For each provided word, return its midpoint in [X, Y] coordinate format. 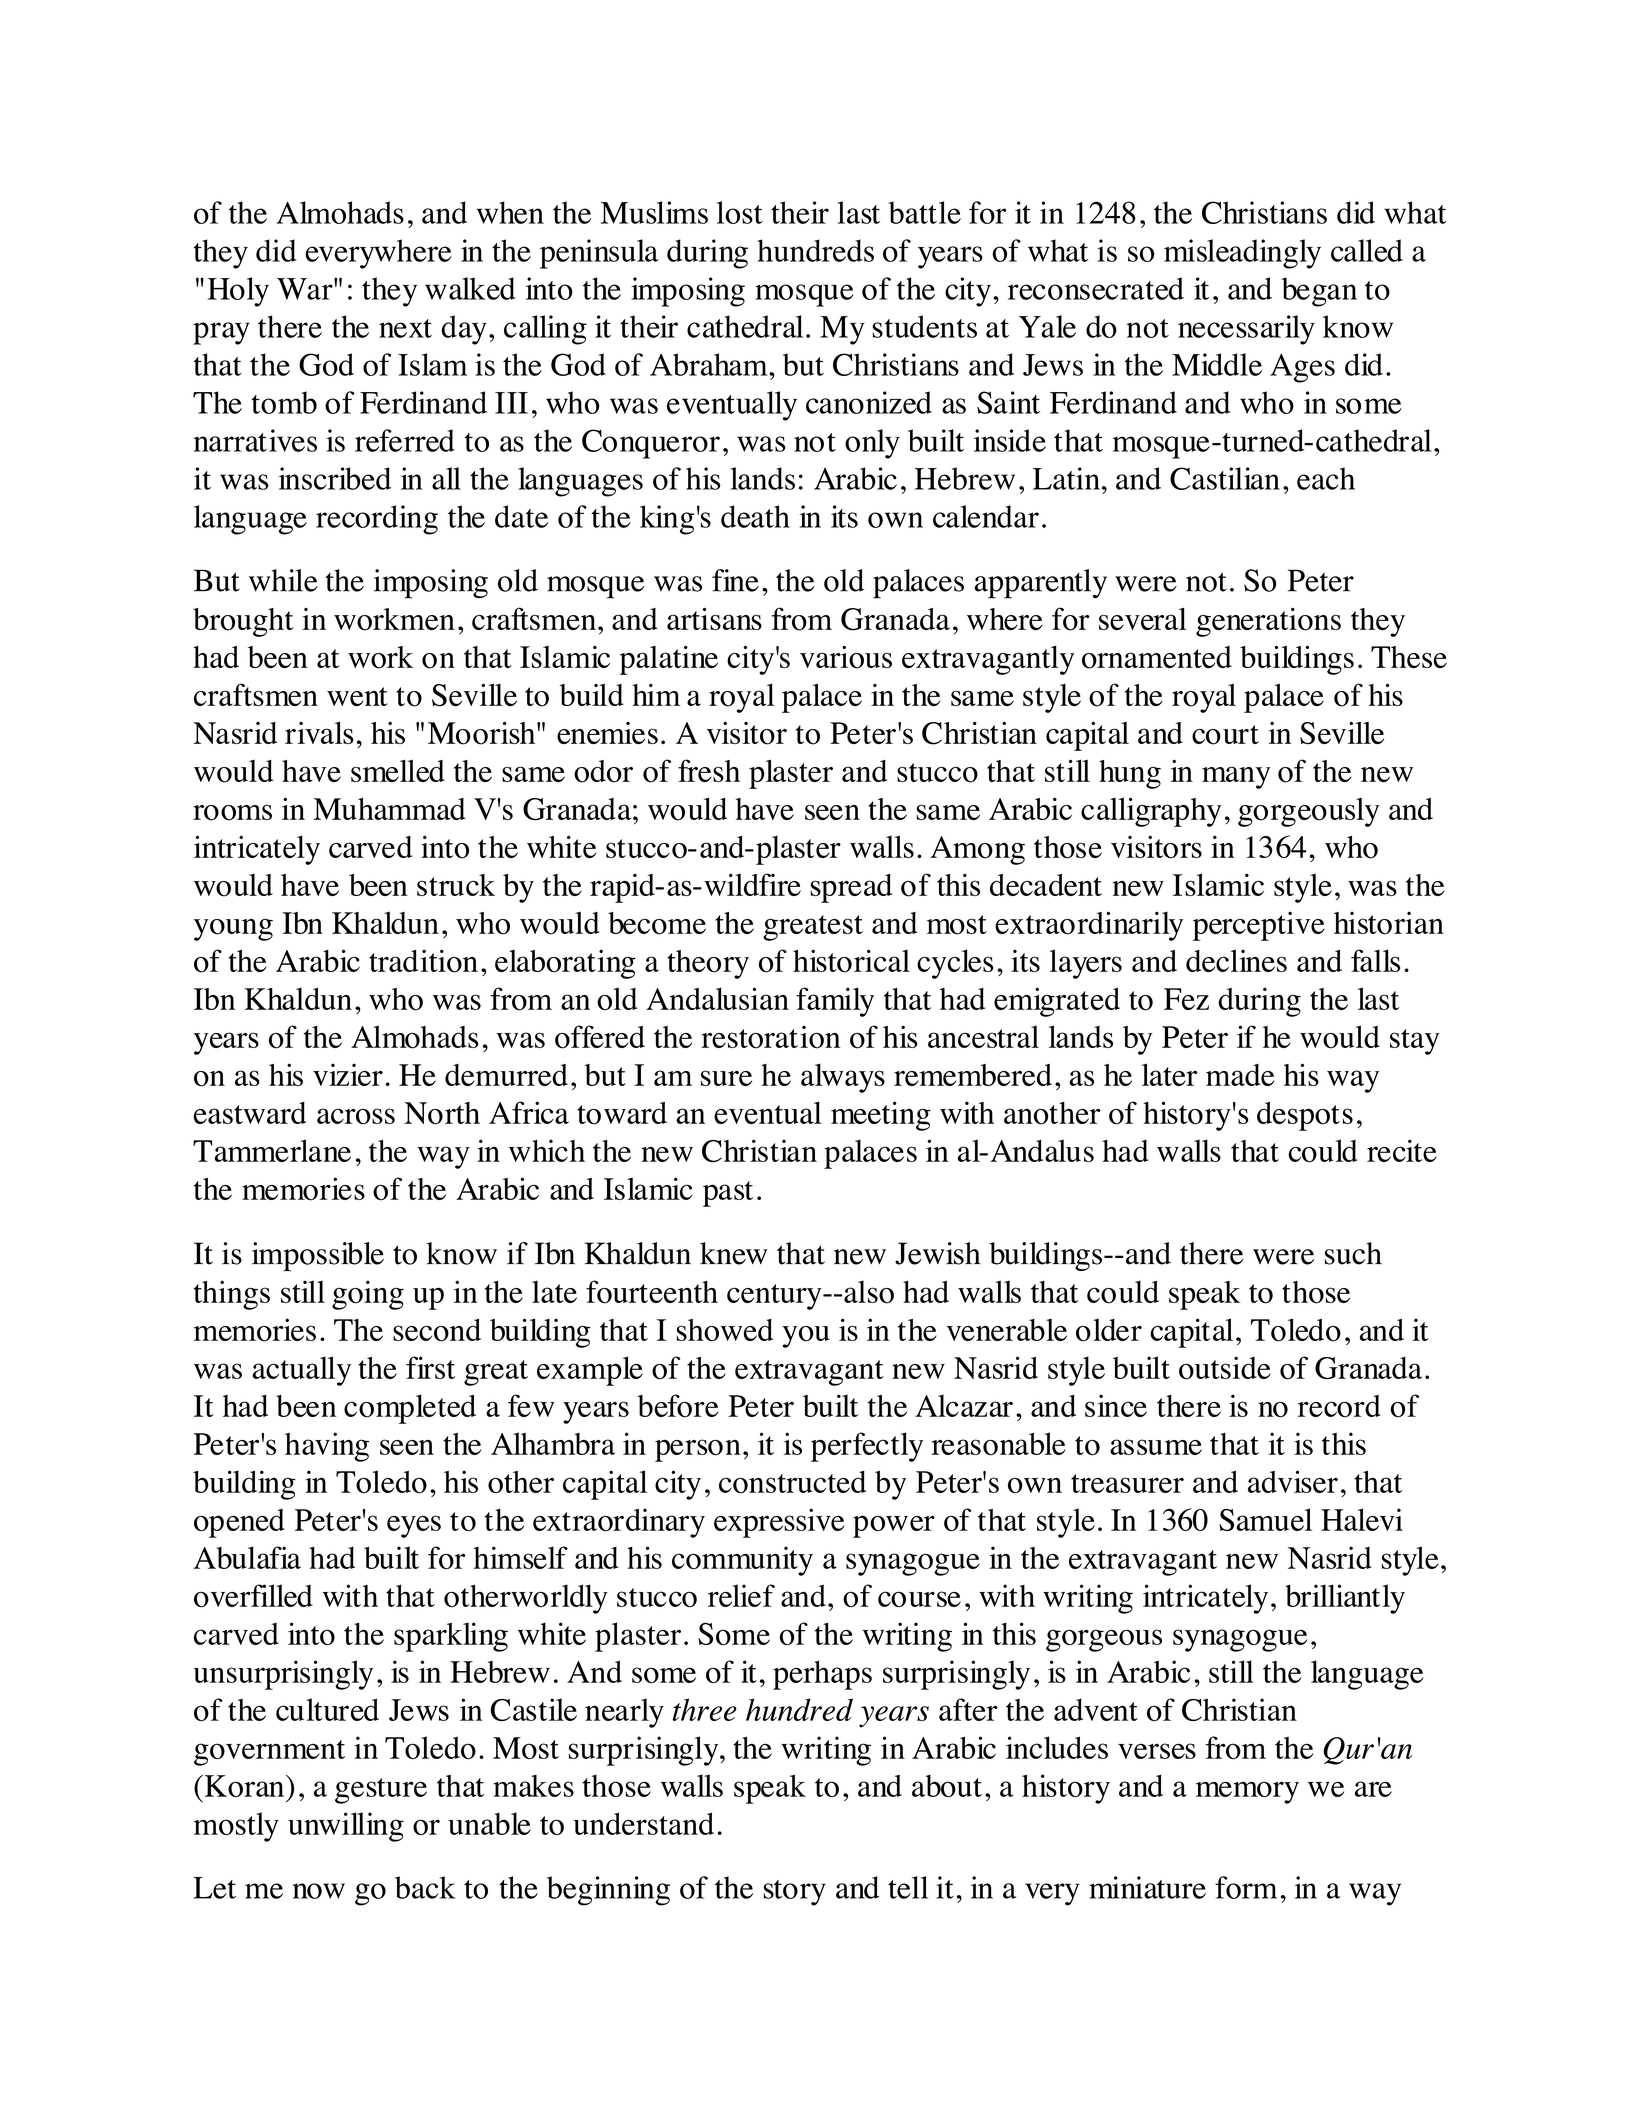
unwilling [346, 1827]
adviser [1293, 1481]
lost [740, 212]
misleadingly [1242, 254]
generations [1268, 622]
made [1240, 1075]
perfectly [867, 1447]
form [1246, 1887]
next [405, 328]
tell [908, 1887]
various [846, 657]
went [357, 696]
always [843, 1078]
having [327, 1447]
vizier [348, 1074]
